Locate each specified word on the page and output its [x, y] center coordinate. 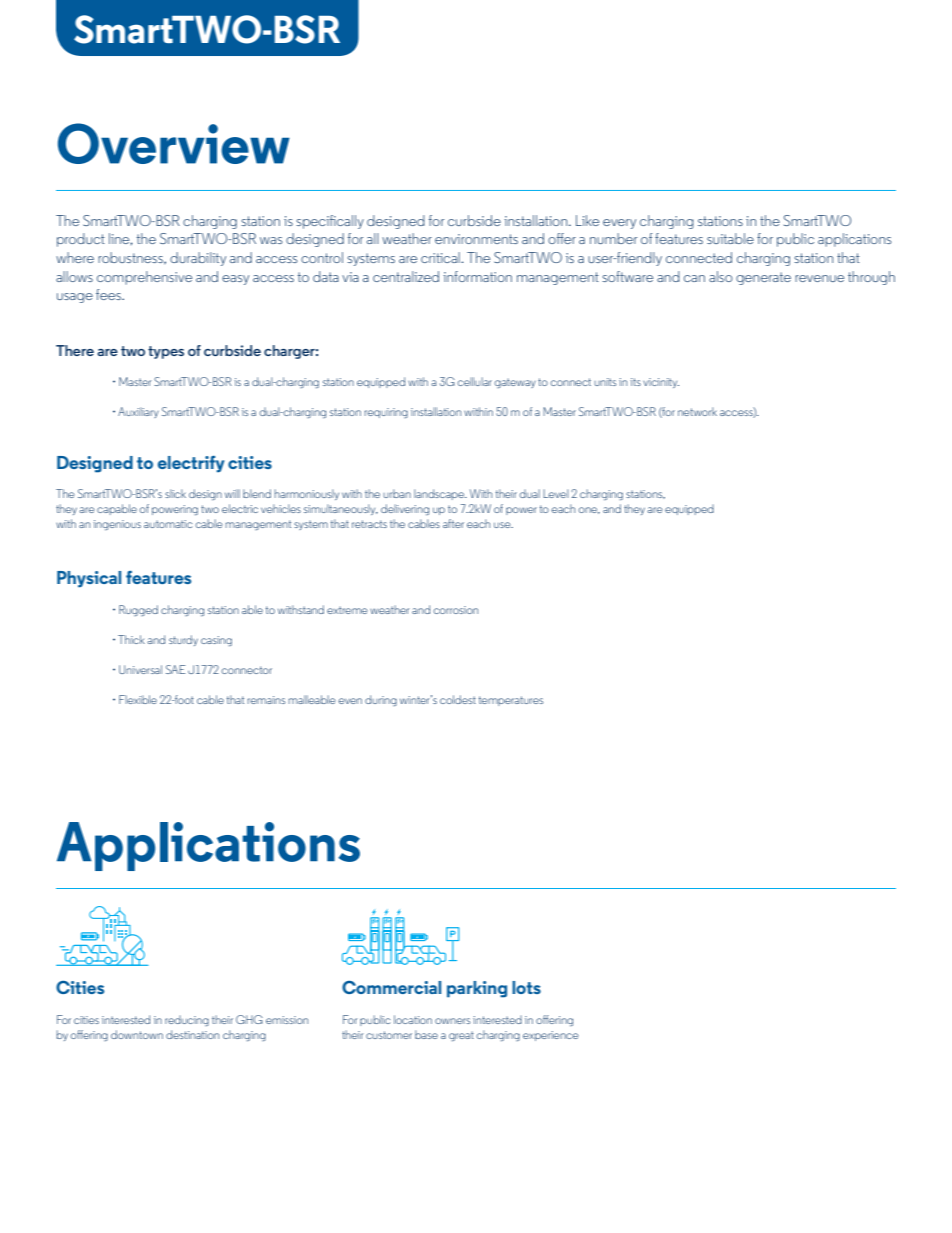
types [166, 352]
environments [476, 239]
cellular [475, 381]
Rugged [138, 610]
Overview [174, 143]
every [619, 224]
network [697, 411]
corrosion [456, 610]
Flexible [138, 699]
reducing [187, 1020]
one [589, 510]
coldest [458, 699]
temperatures [511, 701]
